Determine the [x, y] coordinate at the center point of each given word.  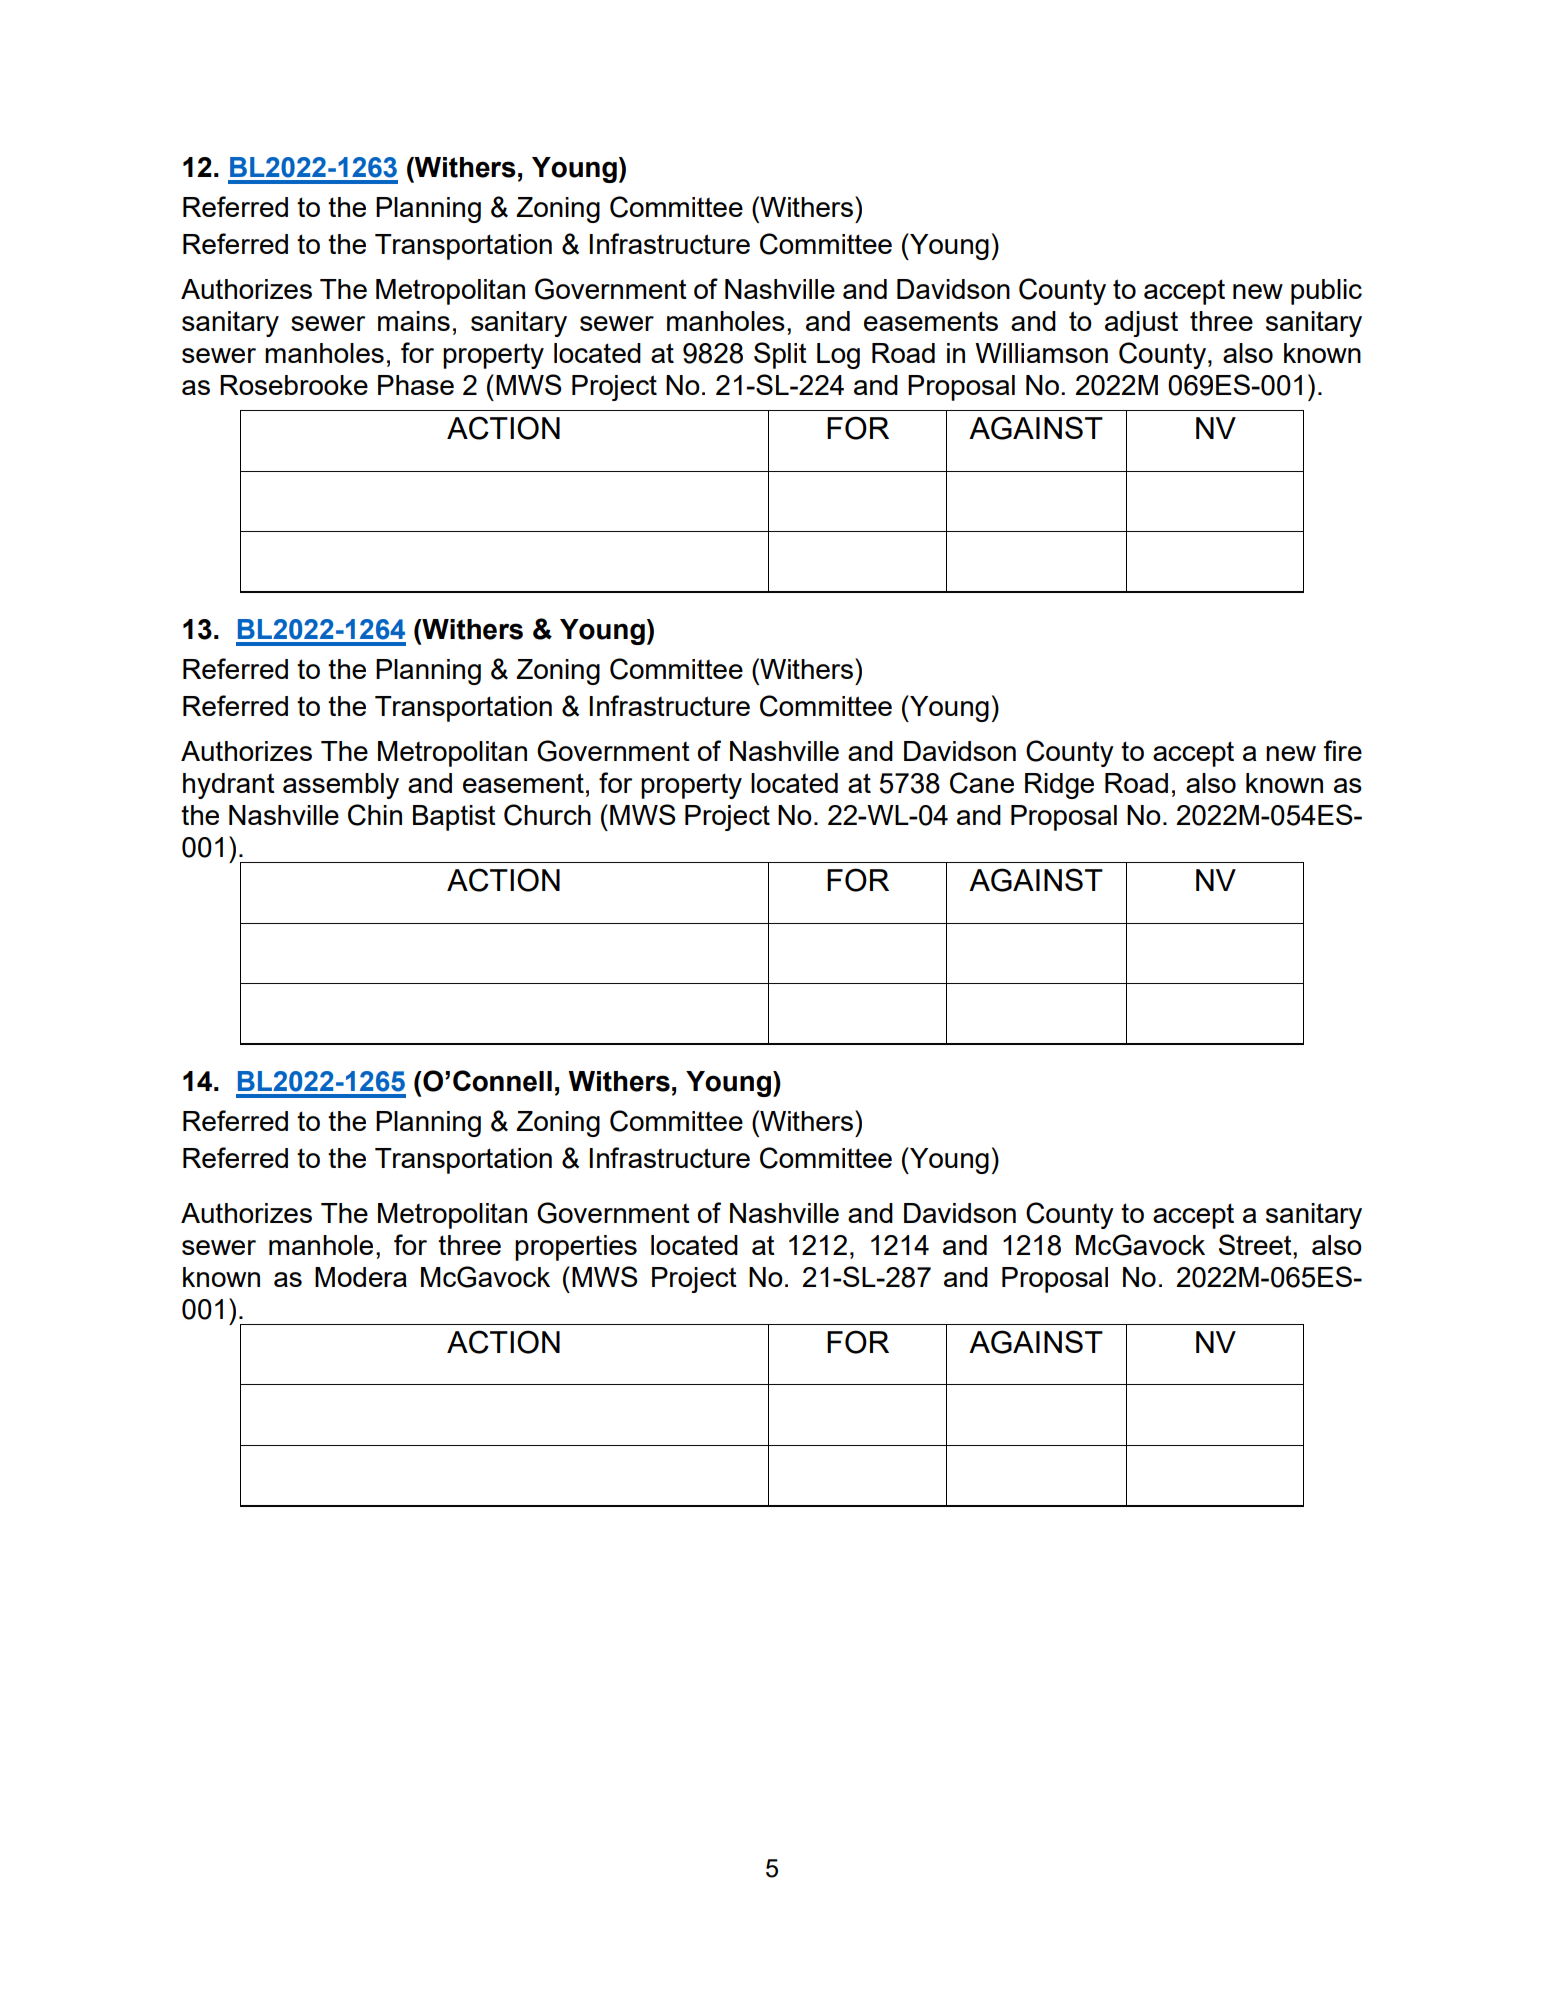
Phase [416, 385]
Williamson [1041, 353]
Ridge [1059, 786]
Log [838, 356]
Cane [982, 783]
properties [576, 1248]
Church [547, 815]
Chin [375, 815]
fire [1343, 750]
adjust [1141, 324]
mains [414, 321]
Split [780, 355]
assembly [341, 786]
